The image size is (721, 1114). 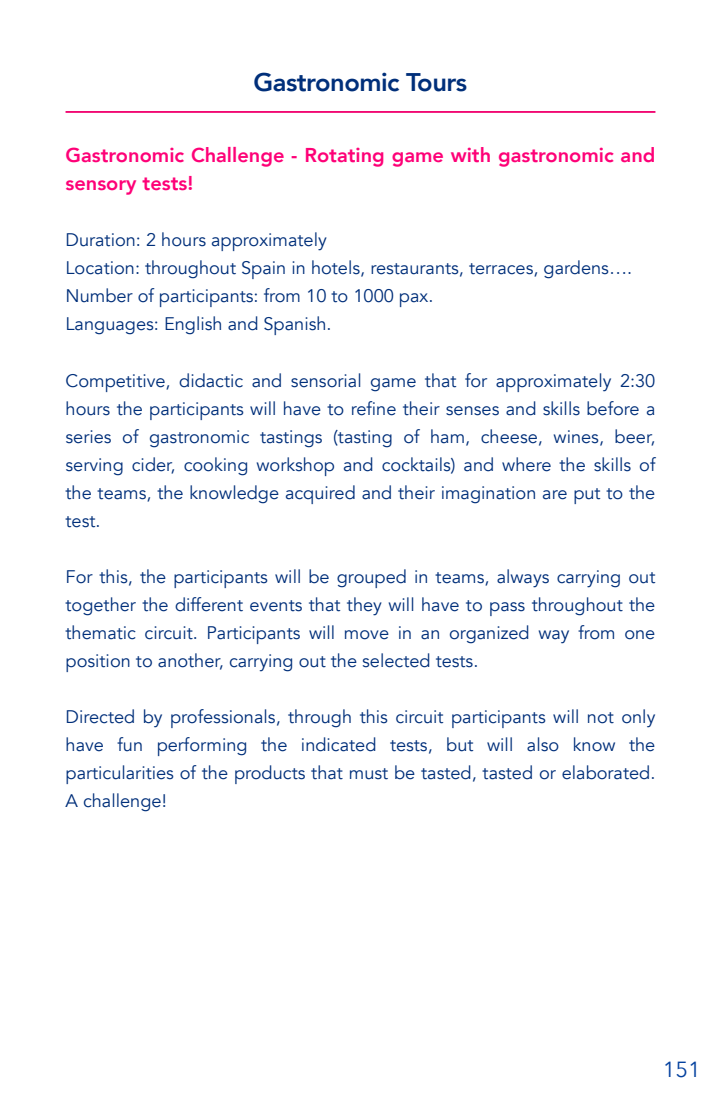 I want to click on Tours, so click(x=436, y=82).
